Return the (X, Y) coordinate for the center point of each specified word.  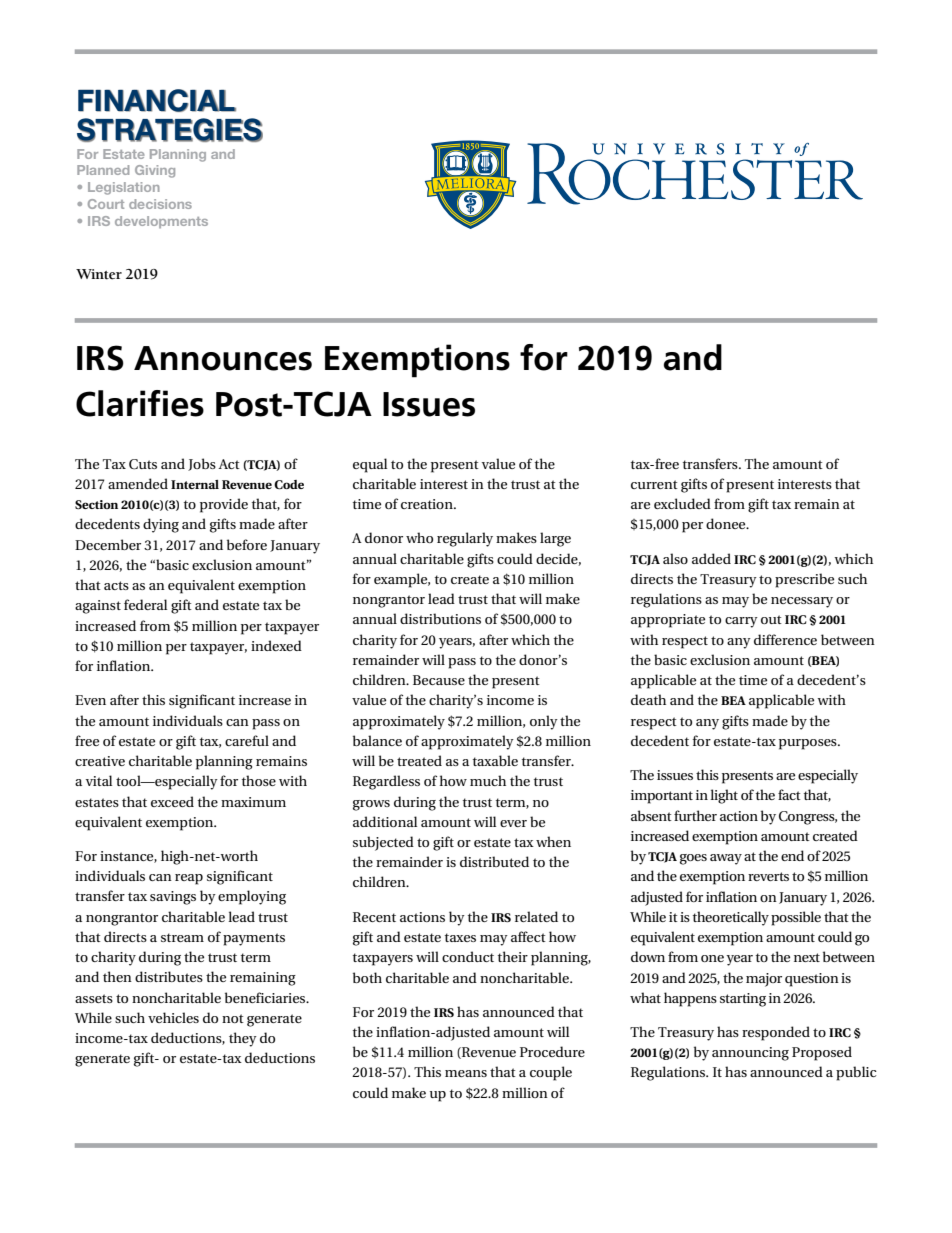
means (466, 1073)
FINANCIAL (157, 100)
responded (776, 1033)
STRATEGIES (170, 130)
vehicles (173, 1017)
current (654, 484)
